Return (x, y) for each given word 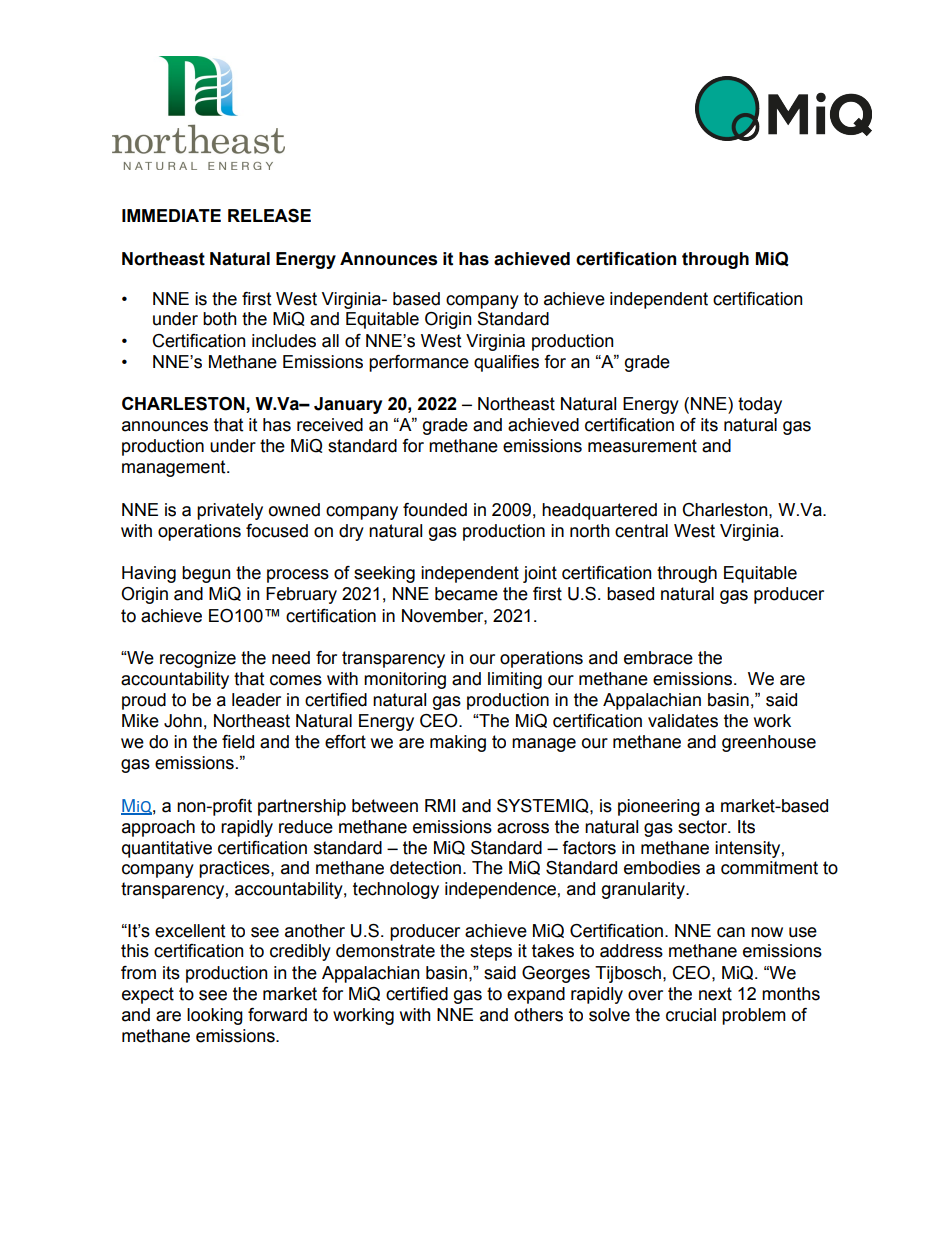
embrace (658, 658)
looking (215, 1016)
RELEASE (269, 216)
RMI (440, 805)
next (715, 994)
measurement (642, 446)
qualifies (506, 363)
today (760, 405)
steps (491, 952)
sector (703, 827)
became (466, 594)
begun (206, 574)
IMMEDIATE (171, 215)
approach (158, 828)
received (330, 425)
